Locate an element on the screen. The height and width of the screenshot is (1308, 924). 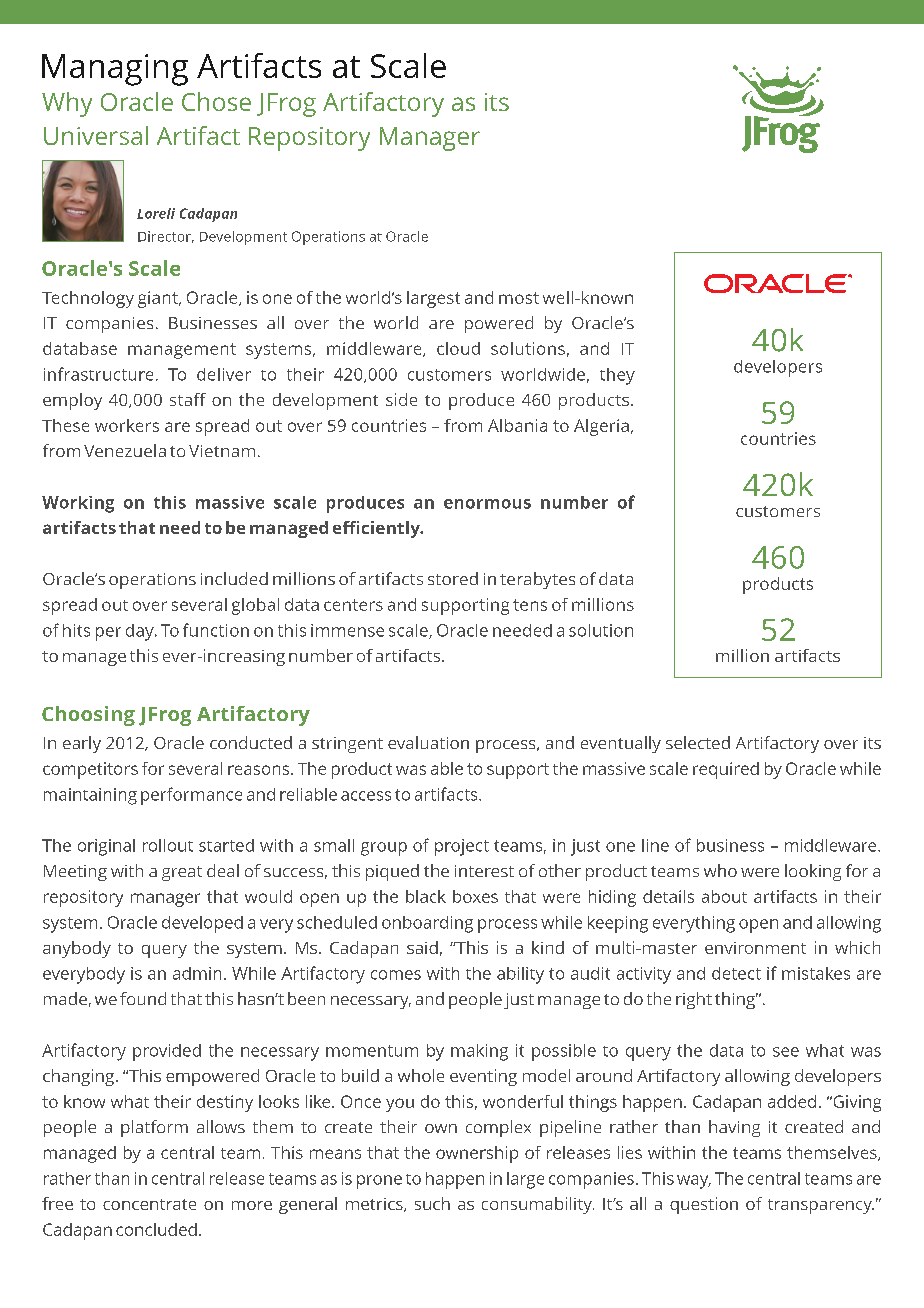
Managing is located at coordinates (115, 70).
